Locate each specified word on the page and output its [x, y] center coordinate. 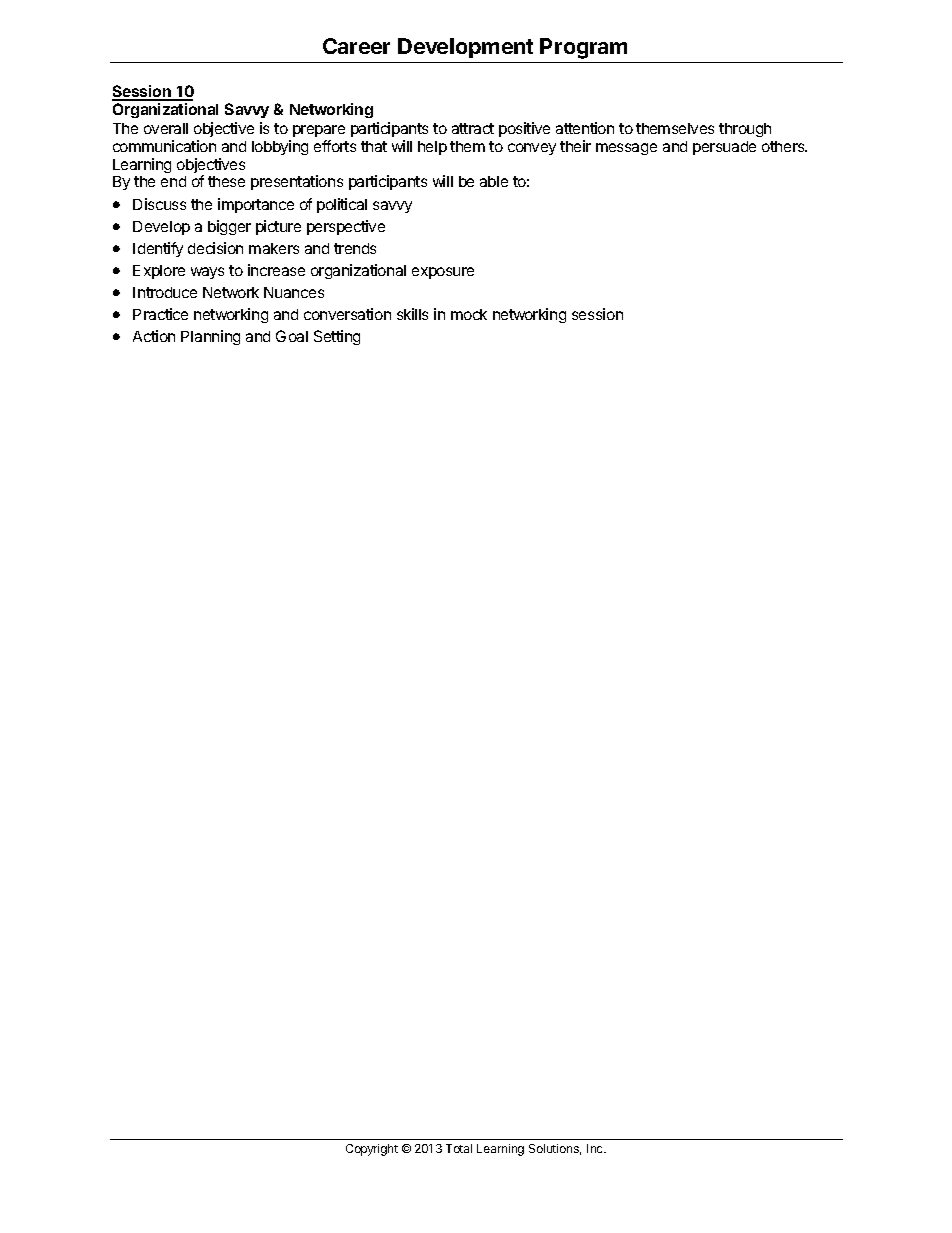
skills [412, 314]
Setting [337, 337]
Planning [210, 337]
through [745, 130]
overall [166, 128]
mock [469, 314]
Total [459, 1148]
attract [473, 128]
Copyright [372, 1150]
